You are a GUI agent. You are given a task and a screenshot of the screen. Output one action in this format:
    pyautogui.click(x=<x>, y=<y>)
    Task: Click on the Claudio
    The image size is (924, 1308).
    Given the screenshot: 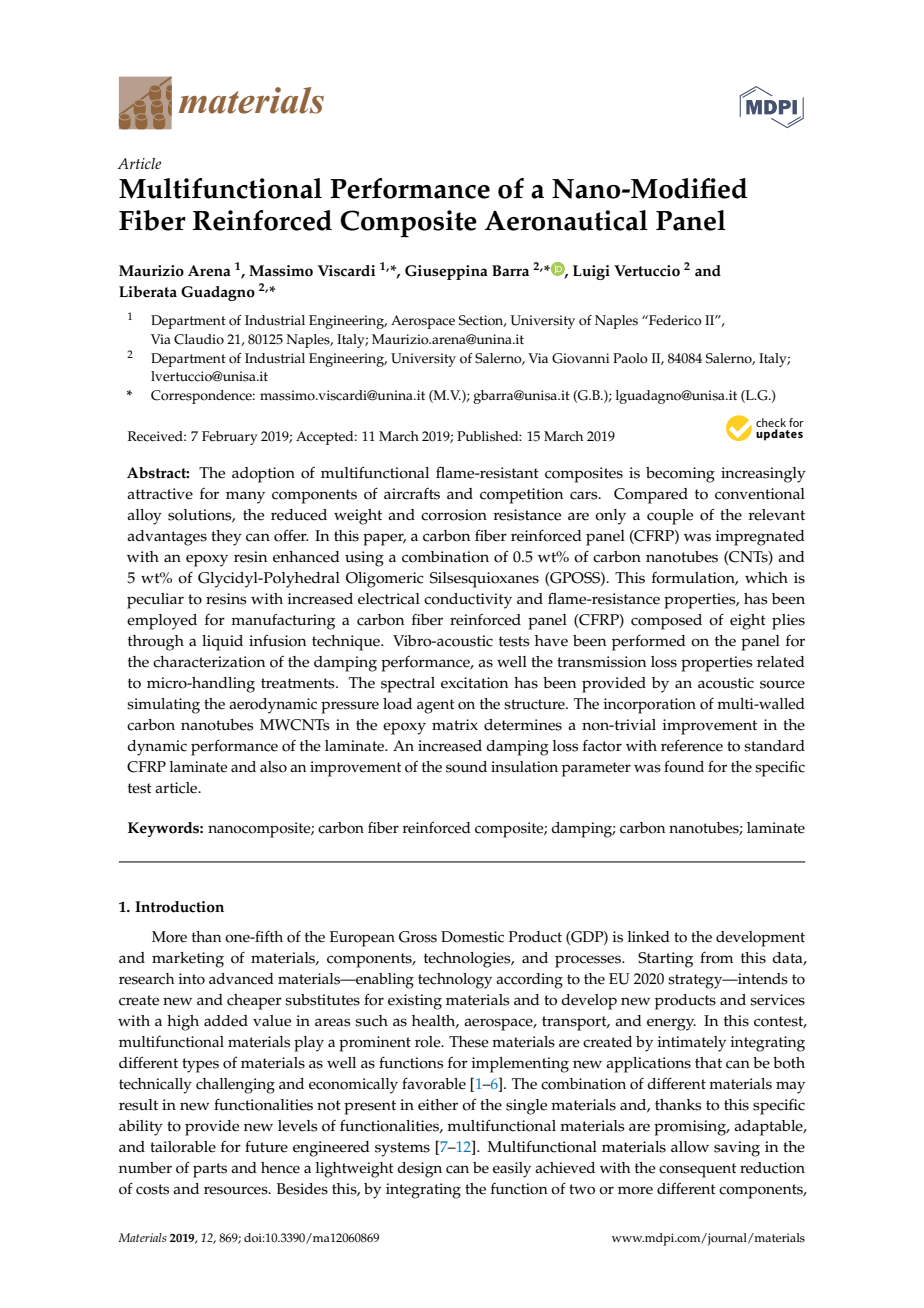 What is the action you would take?
    pyautogui.click(x=199, y=339)
